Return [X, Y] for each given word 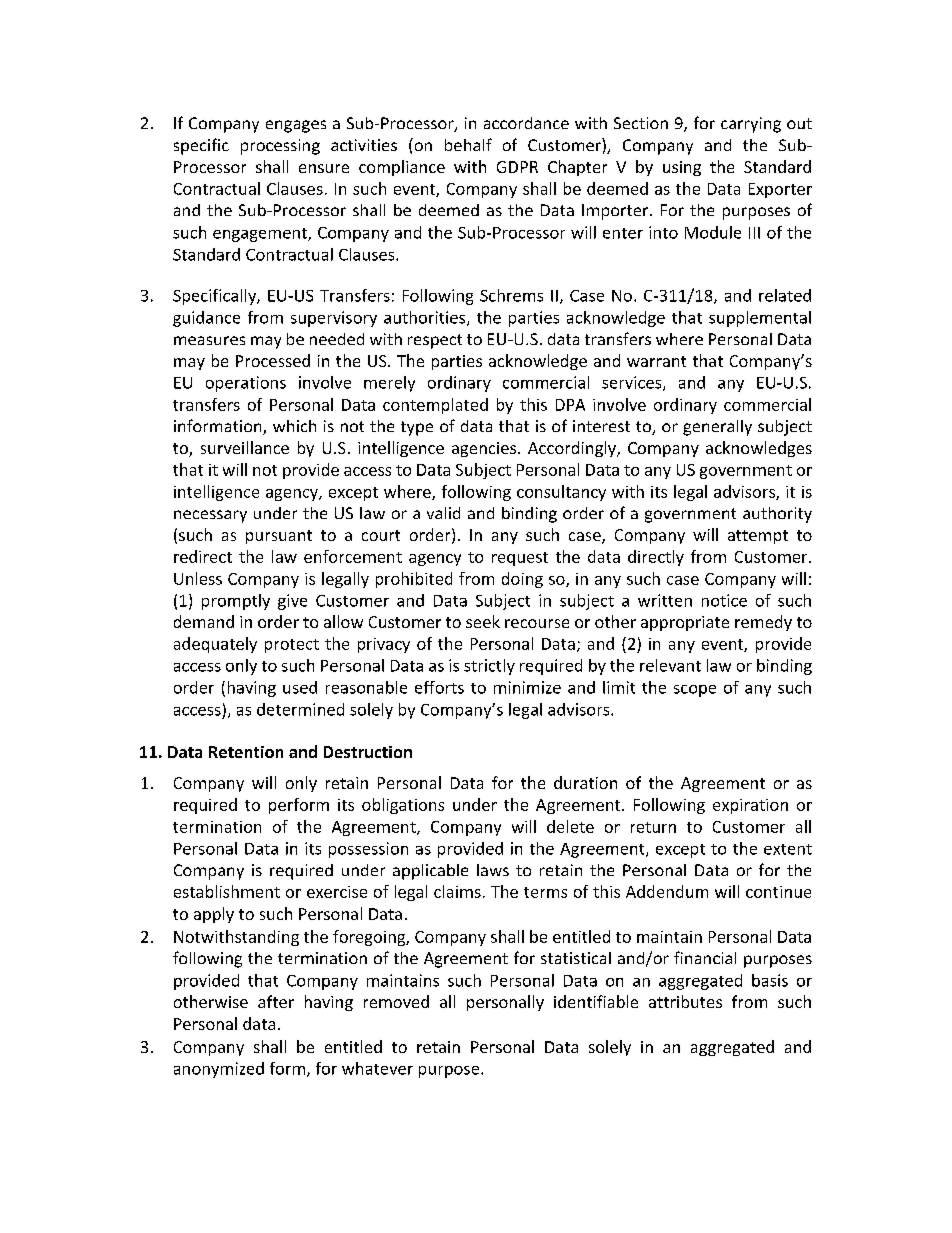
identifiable [596, 1001]
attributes [685, 1001]
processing [280, 147]
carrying [751, 125]
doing [522, 580]
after [276, 1001]
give [292, 602]
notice [724, 600]
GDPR [517, 167]
